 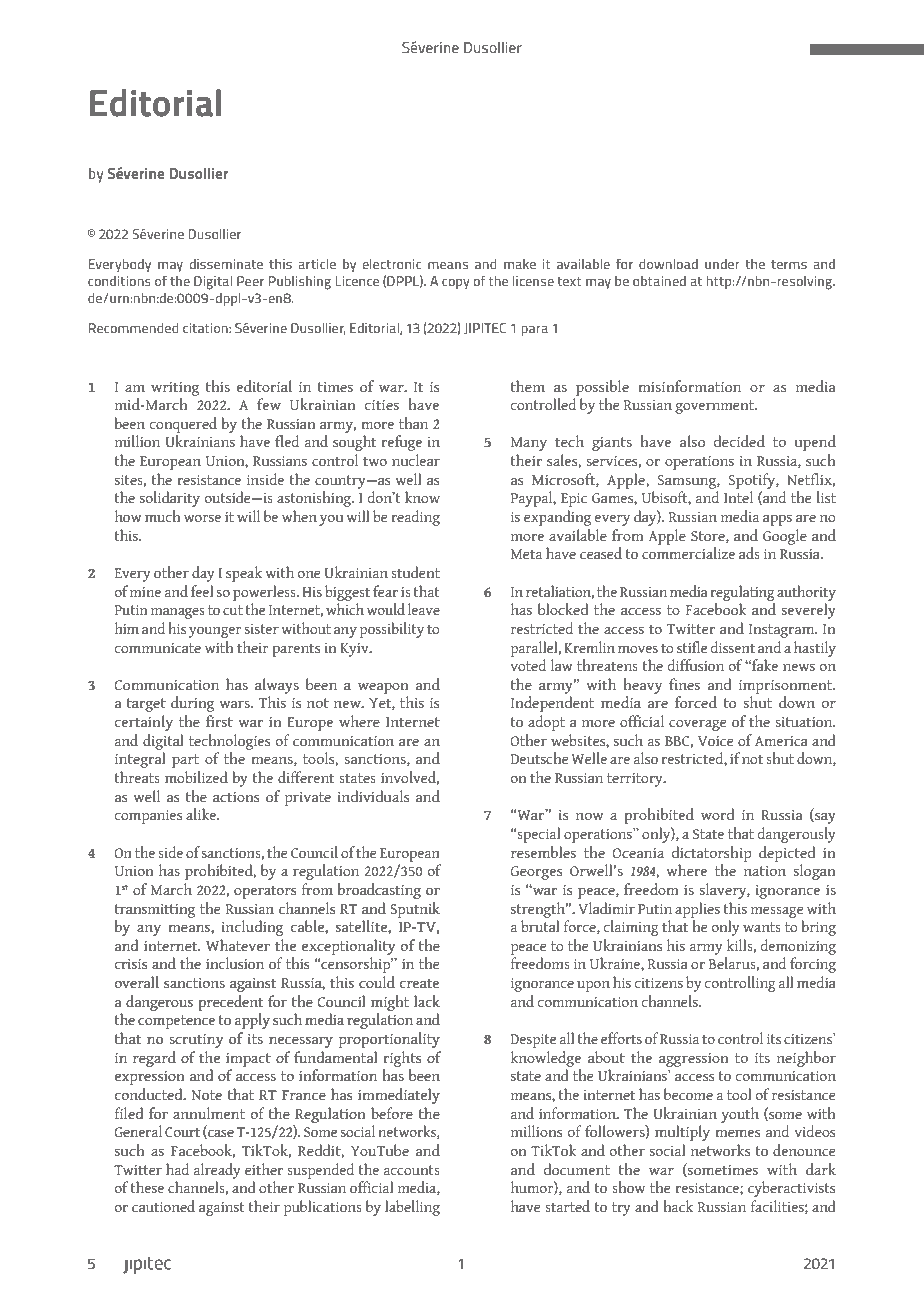 I want to click on Voice, so click(x=716, y=741).
